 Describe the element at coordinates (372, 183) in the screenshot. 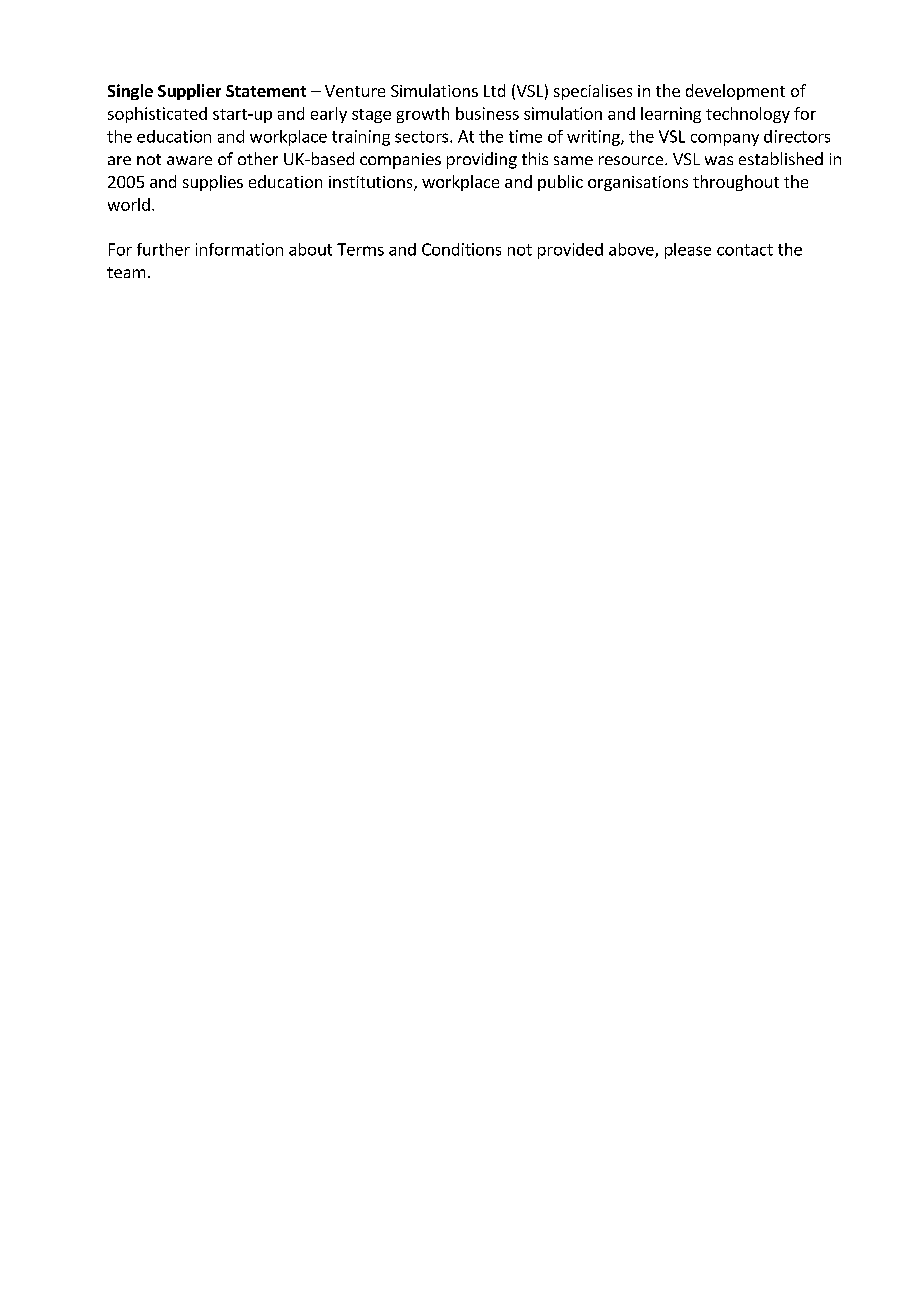

I see `institutions` at that location.
